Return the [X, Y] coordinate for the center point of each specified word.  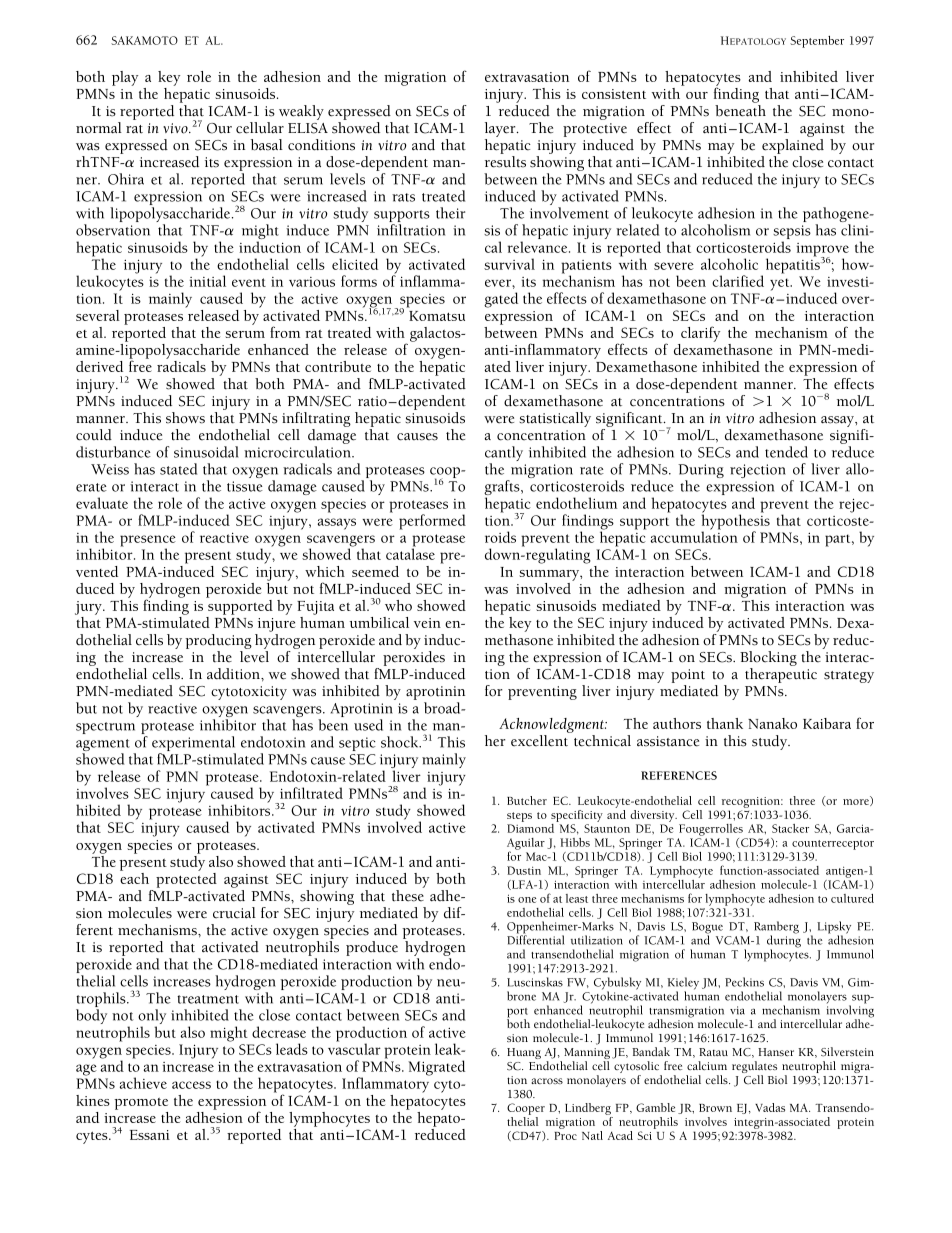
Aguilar [526, 845]
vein [427, 623]
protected [186, 880]
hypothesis [736, 522]
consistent [614, 94]
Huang [524, 1053]
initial [207, 281]
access [191, 1085]
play [125, 78]
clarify [700, 334]
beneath [740, 111]
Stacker [790, 828]
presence [148, 542]
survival [509, 264]
